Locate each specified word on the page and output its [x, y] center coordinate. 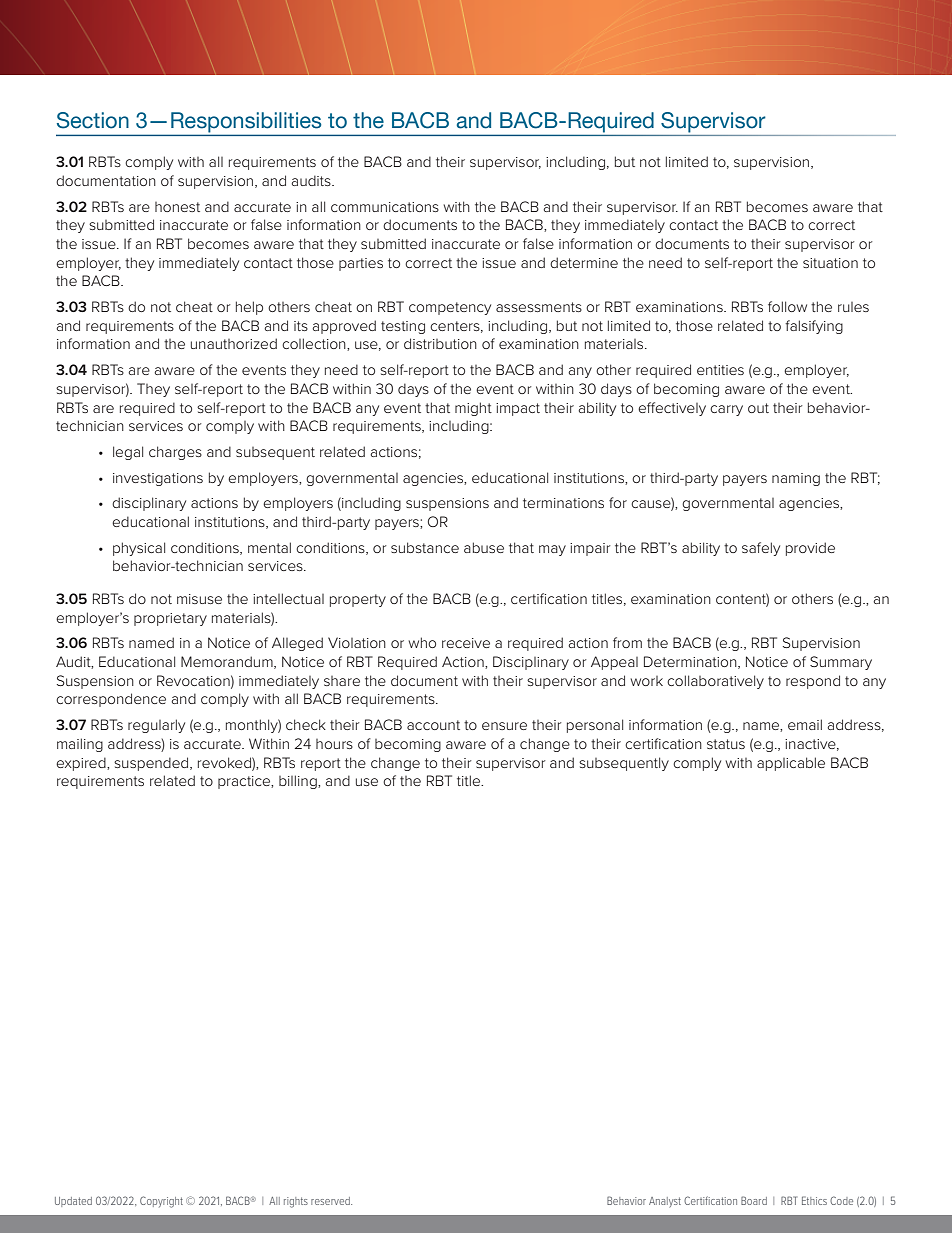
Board [754, 1200]
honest [177, 207]
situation [830, 263]
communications [385, 207]
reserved [331, 1201]
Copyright [161, 1202]
